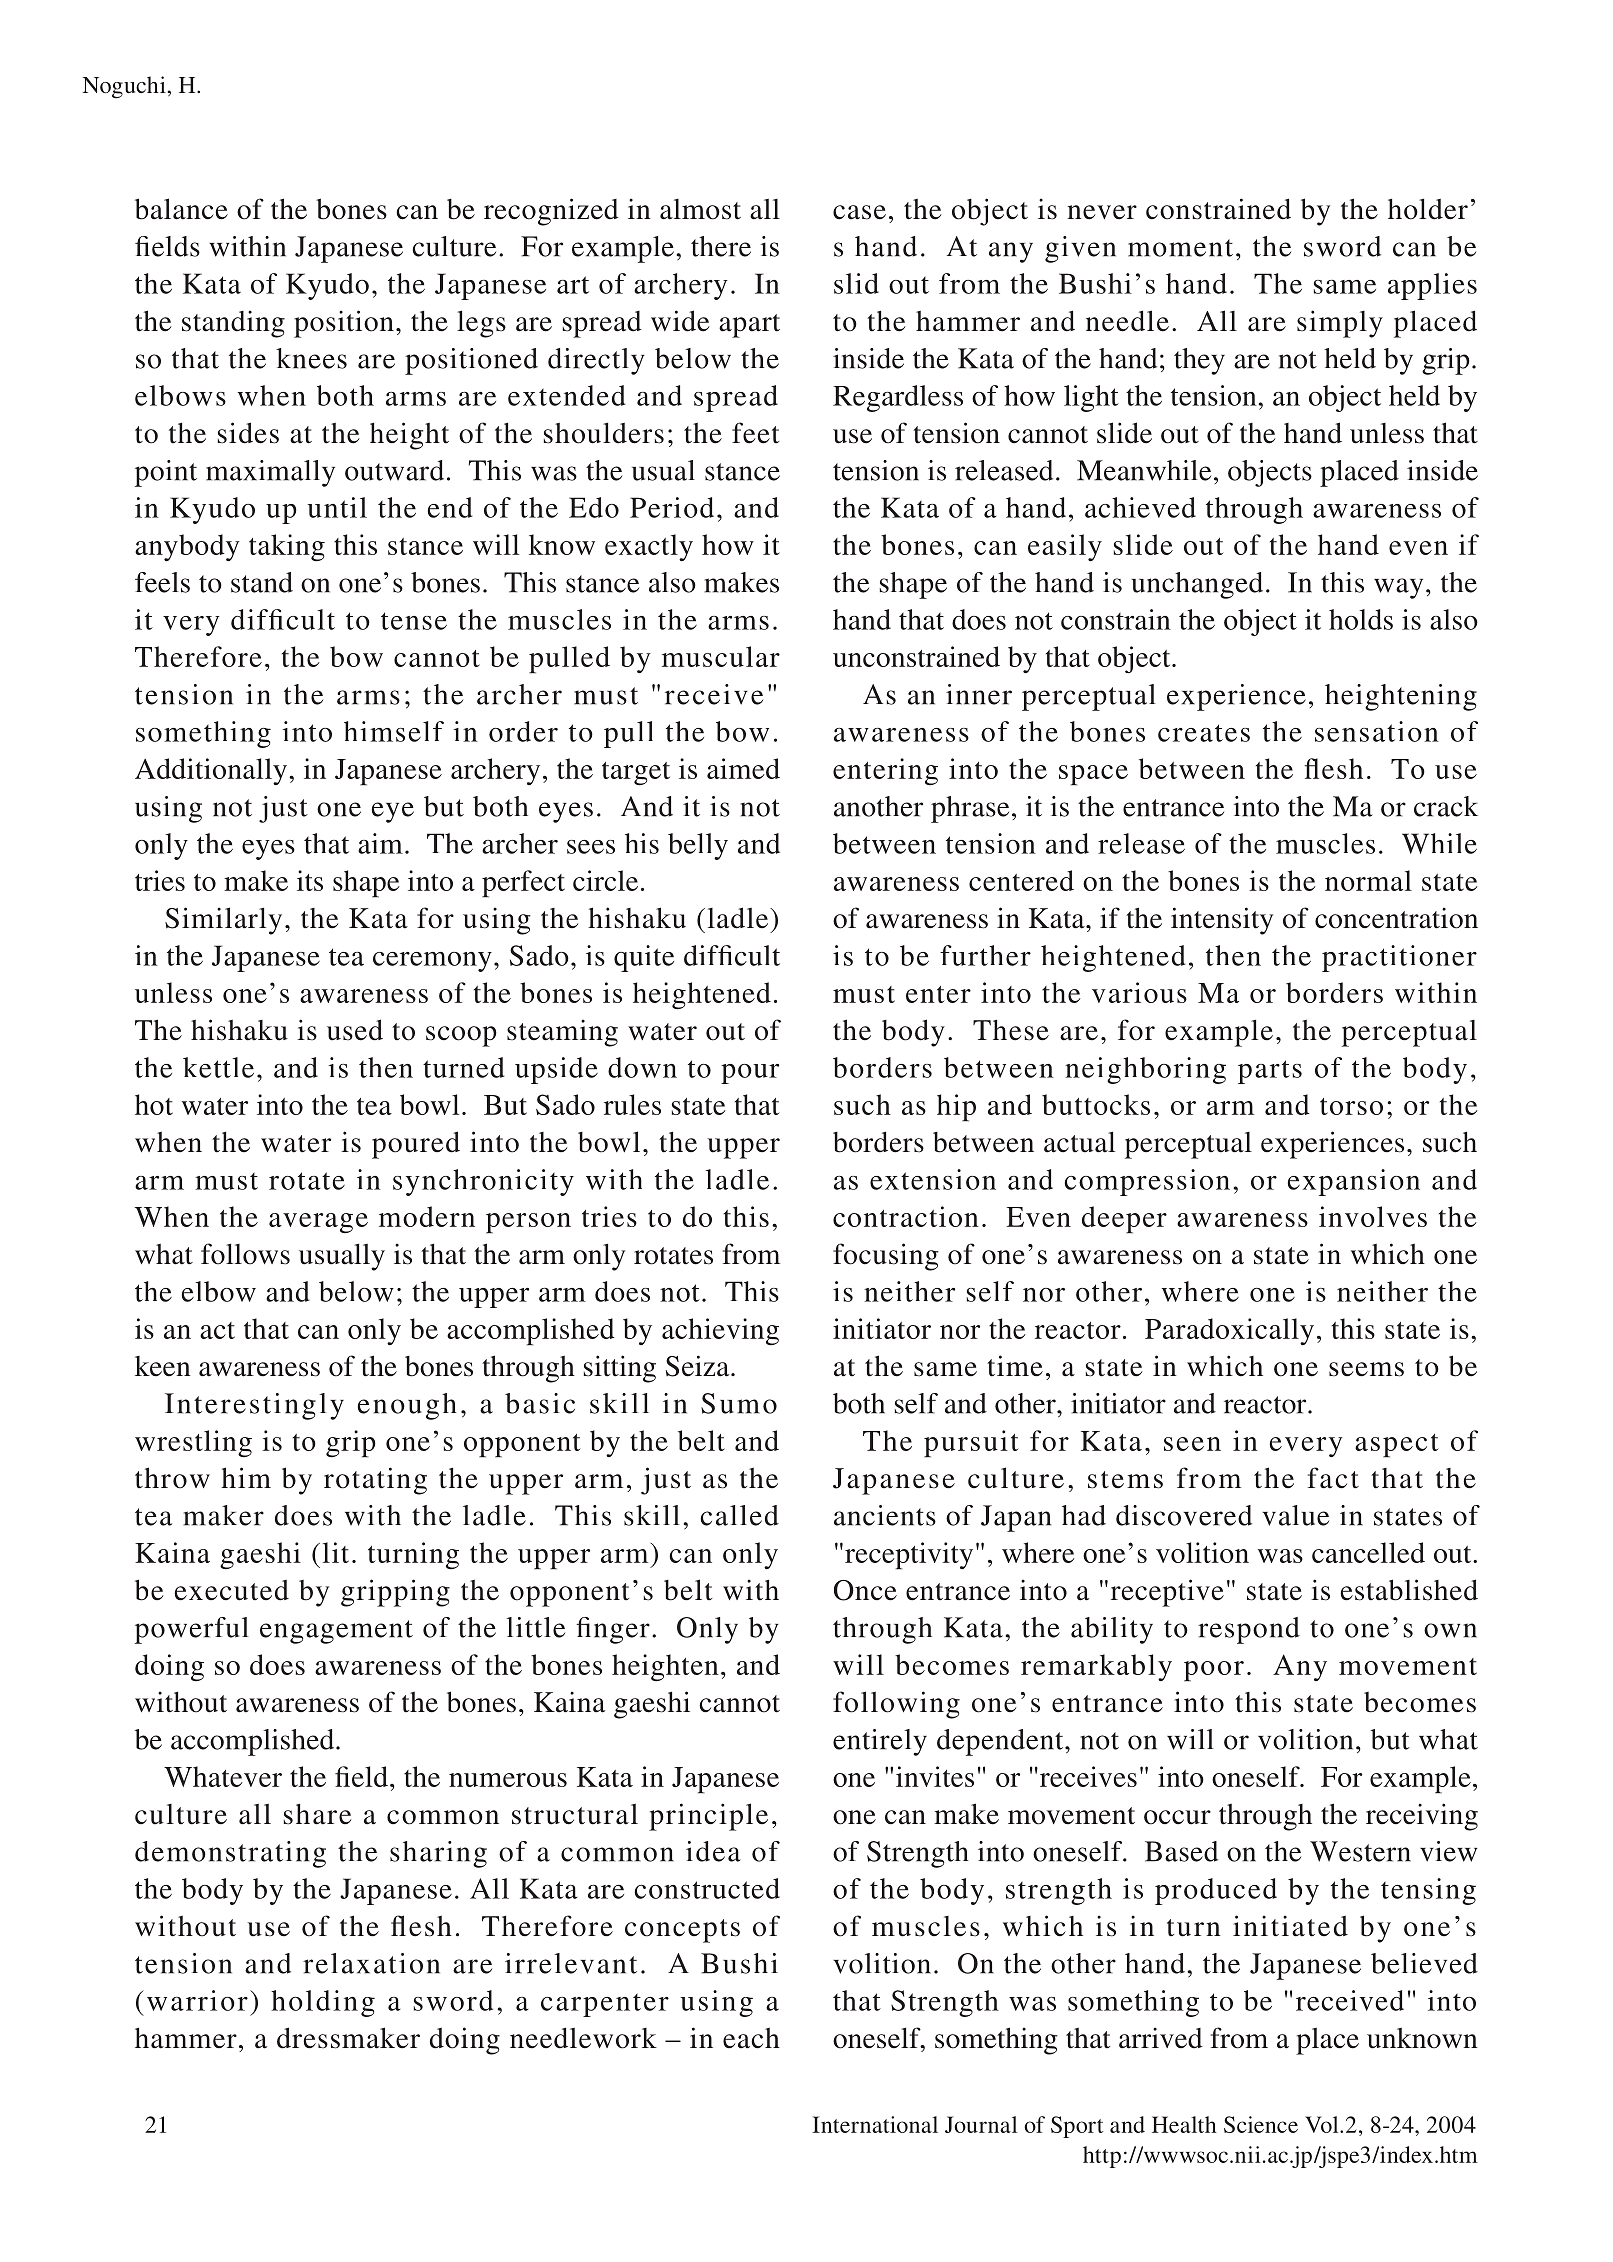 This screenshot has height=2262, width=1613. Describe the element at coordinates (318, 1223) in the screenshot. I see `average` at that location.
